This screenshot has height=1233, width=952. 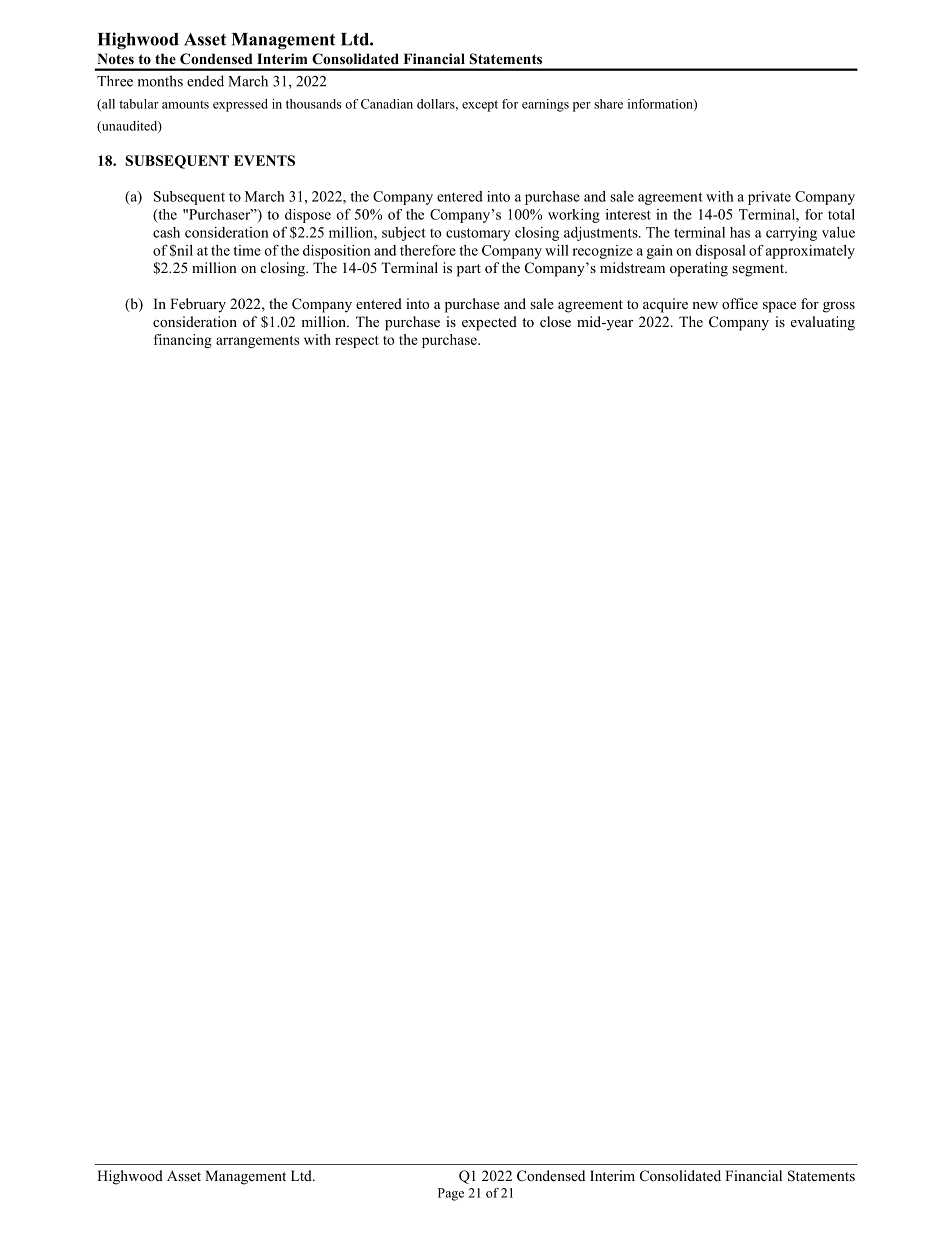 What do you see at coordinates (480, 106) in the screenshot?
I see `except` at bounding box center [480, 106].
